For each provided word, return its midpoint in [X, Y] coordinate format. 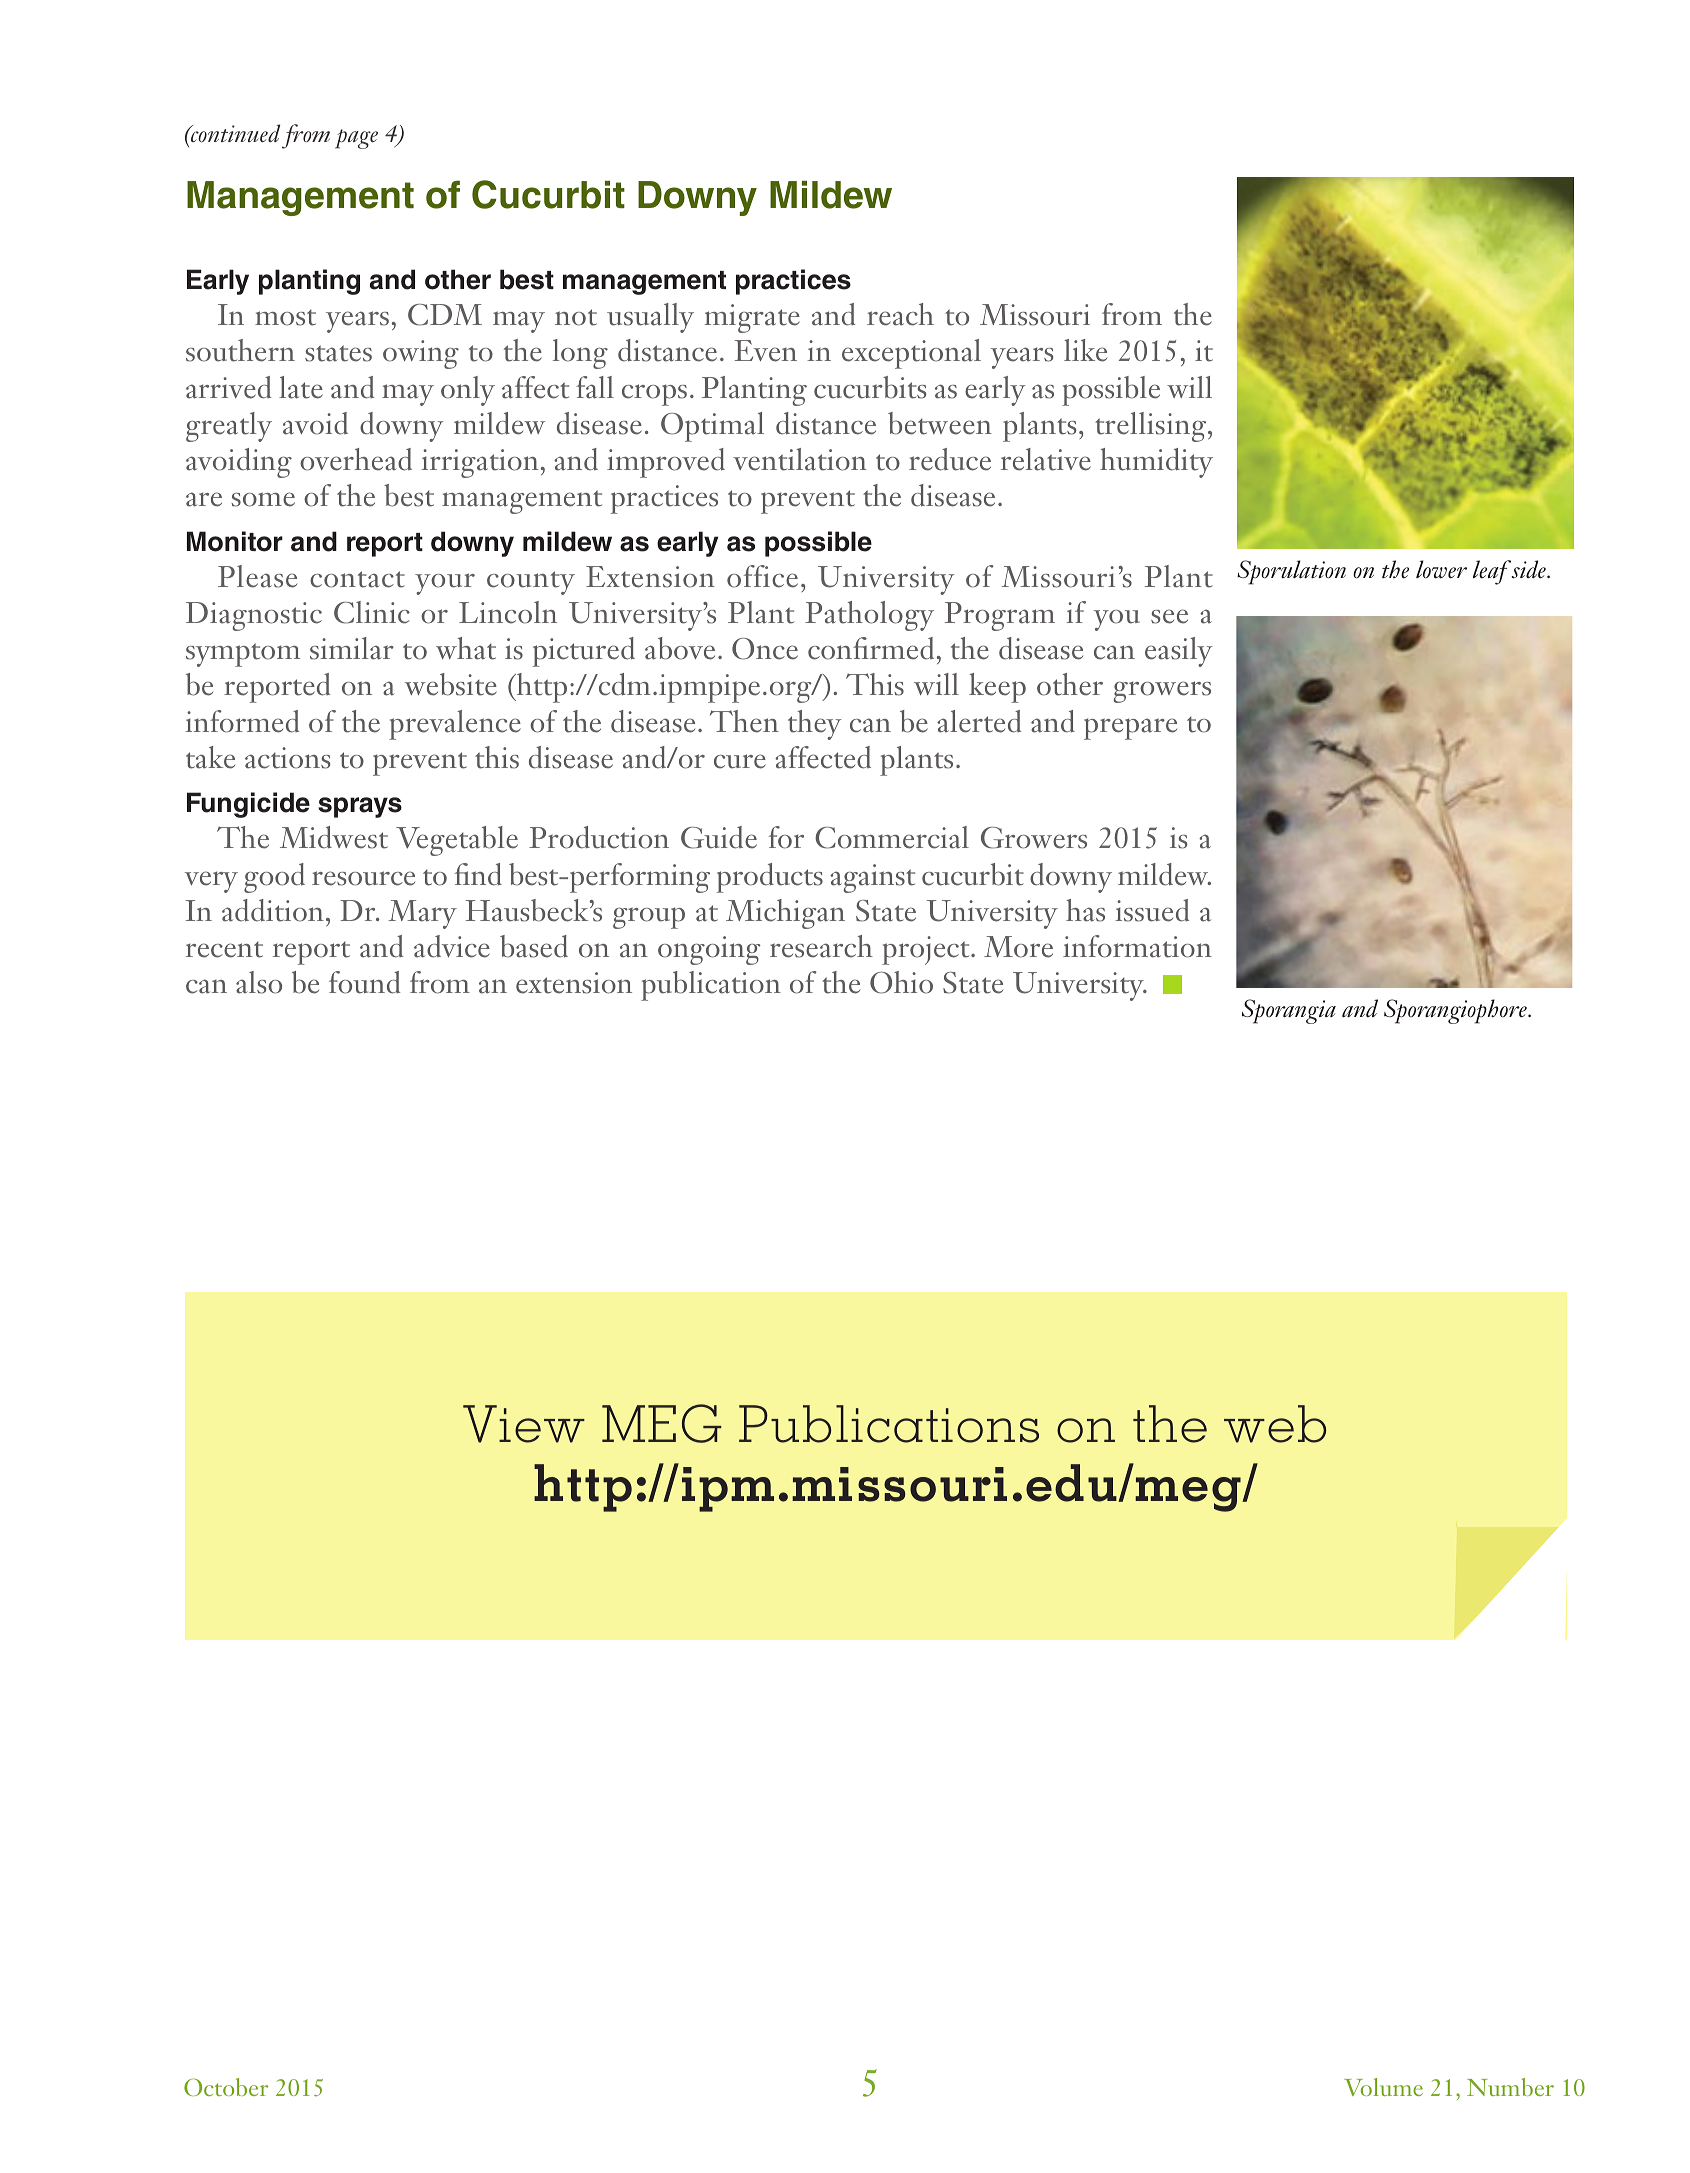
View [524, 1424]
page [356, 139]
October [226, 2087]
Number [1510, 2087]
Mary [422, 914]
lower [1441, 569]
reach [900, 314]
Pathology [869, 616]
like [1085, 350]
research [821, 946]
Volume [1383, 2087]
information [1137, 946]
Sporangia [1289, 1011]
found [364, 982]
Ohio [901, 982]
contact [357, 579]
